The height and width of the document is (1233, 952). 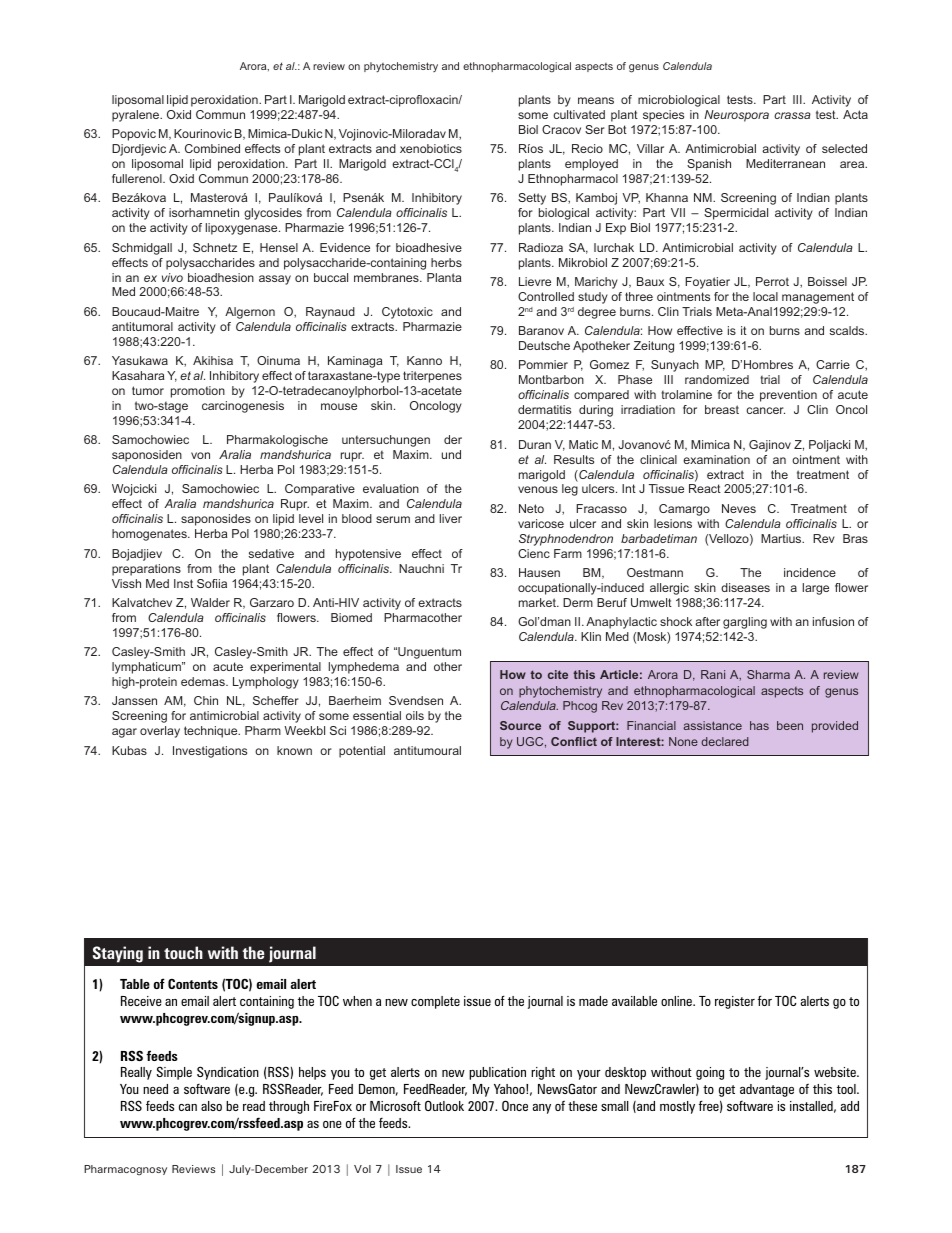 I want to click on promotion, so click(x=198, y=392).
